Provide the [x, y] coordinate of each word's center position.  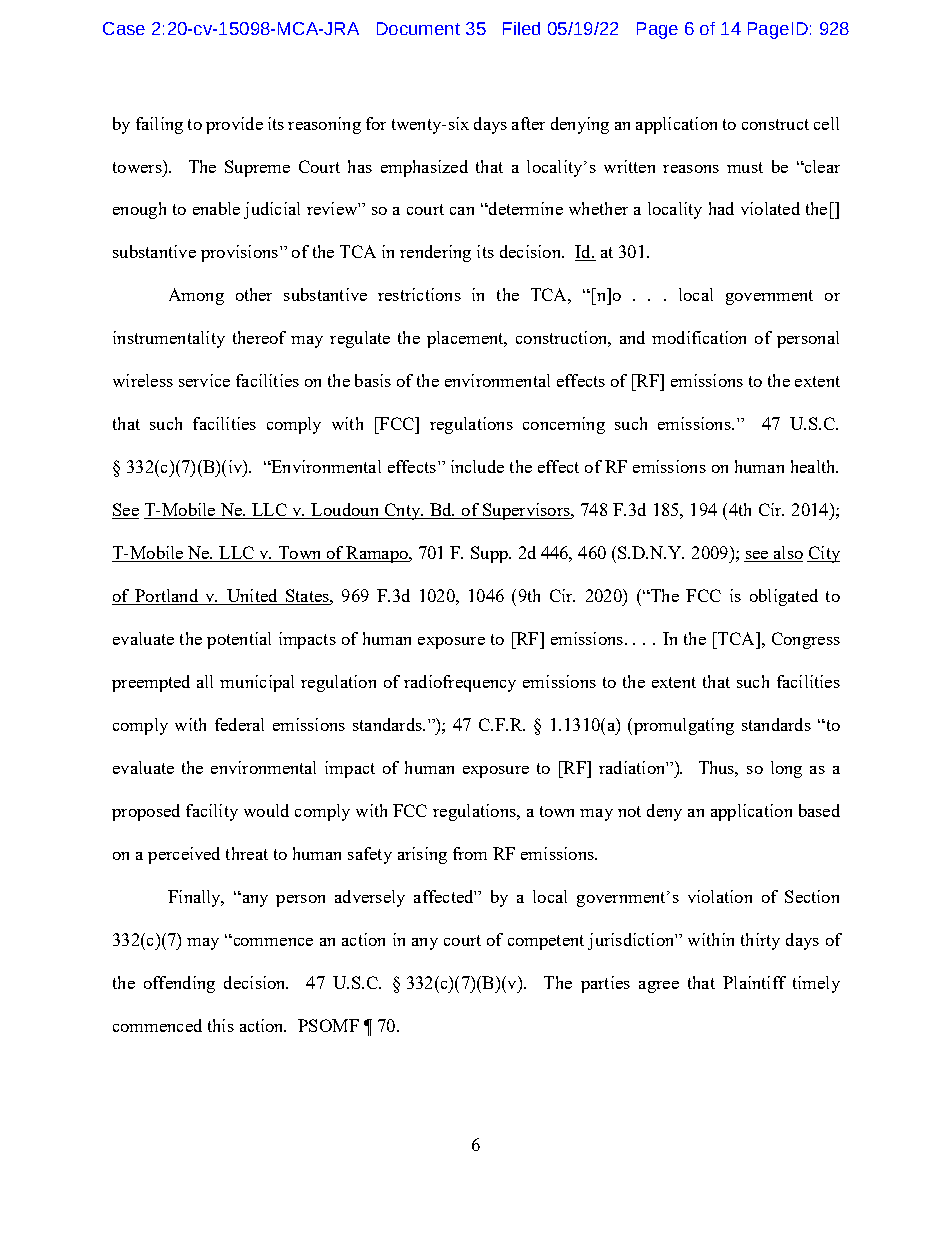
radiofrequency [460, 683]
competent [546, 942]
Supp [490, 554]
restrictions [419, 294]
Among [196, 296]
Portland [167, 597]
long [786, 769]
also [787, 554]
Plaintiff [754, 982]
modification [699, 337]
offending [179, 984]
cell [826, 123]
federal [239, 724]
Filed [521, 28]
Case [124, 28]
